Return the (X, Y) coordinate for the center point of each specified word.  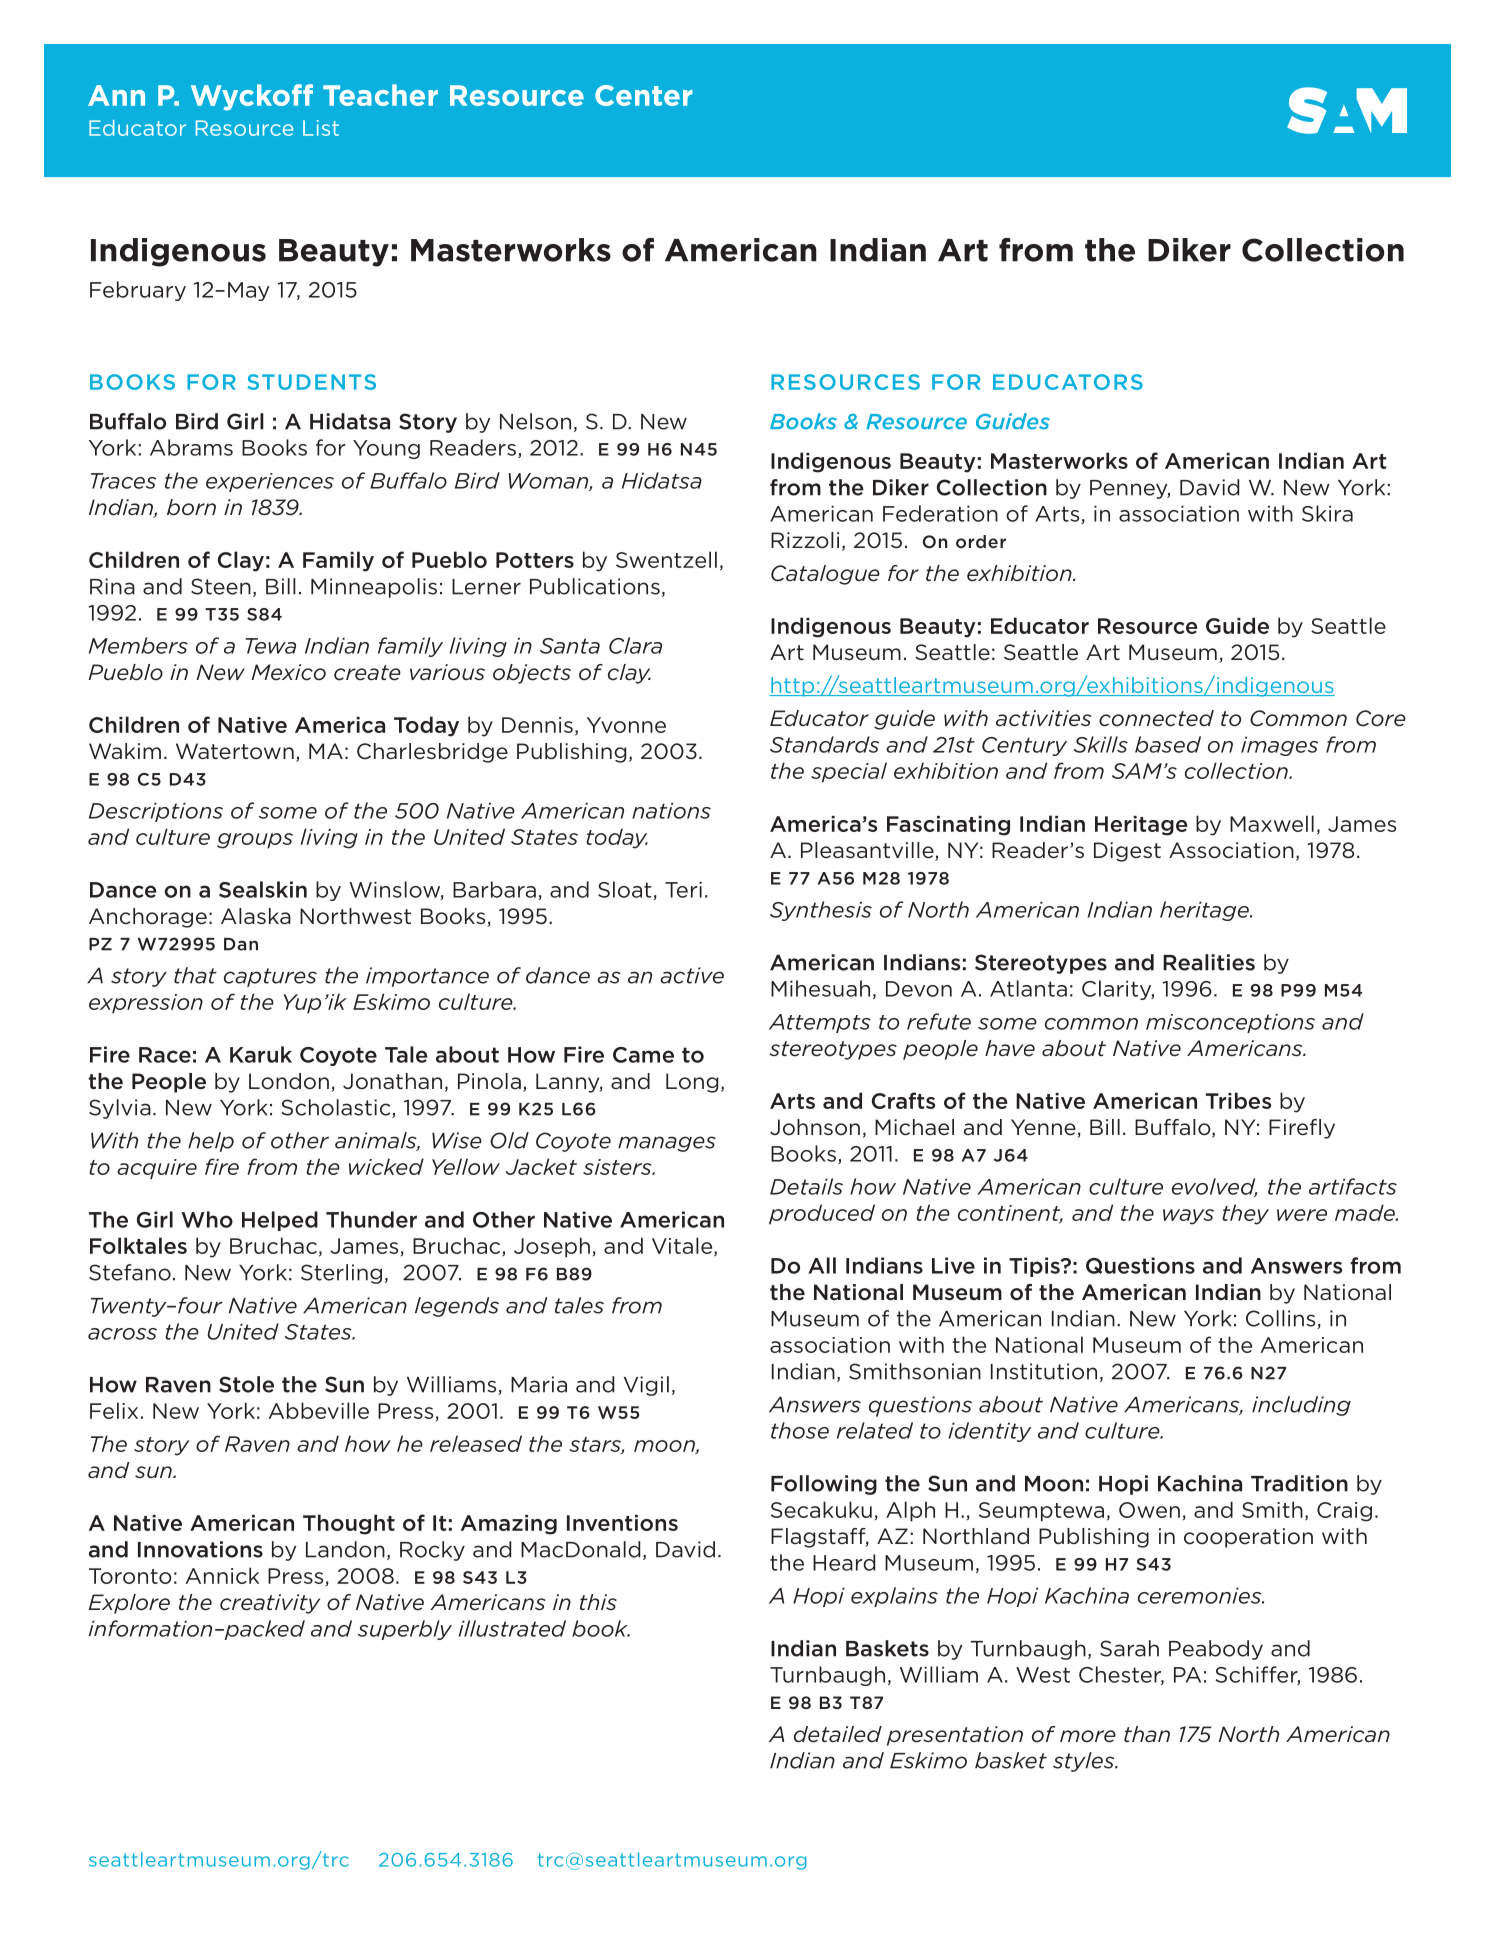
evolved (1215, 1187)
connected (1156, 718)
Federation (940, 513)
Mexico (289, 672)
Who (207, 1219)
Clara (635, 645)
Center (644, 95)
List (321, 128)
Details (806, 1186)
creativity (270, 1604)
